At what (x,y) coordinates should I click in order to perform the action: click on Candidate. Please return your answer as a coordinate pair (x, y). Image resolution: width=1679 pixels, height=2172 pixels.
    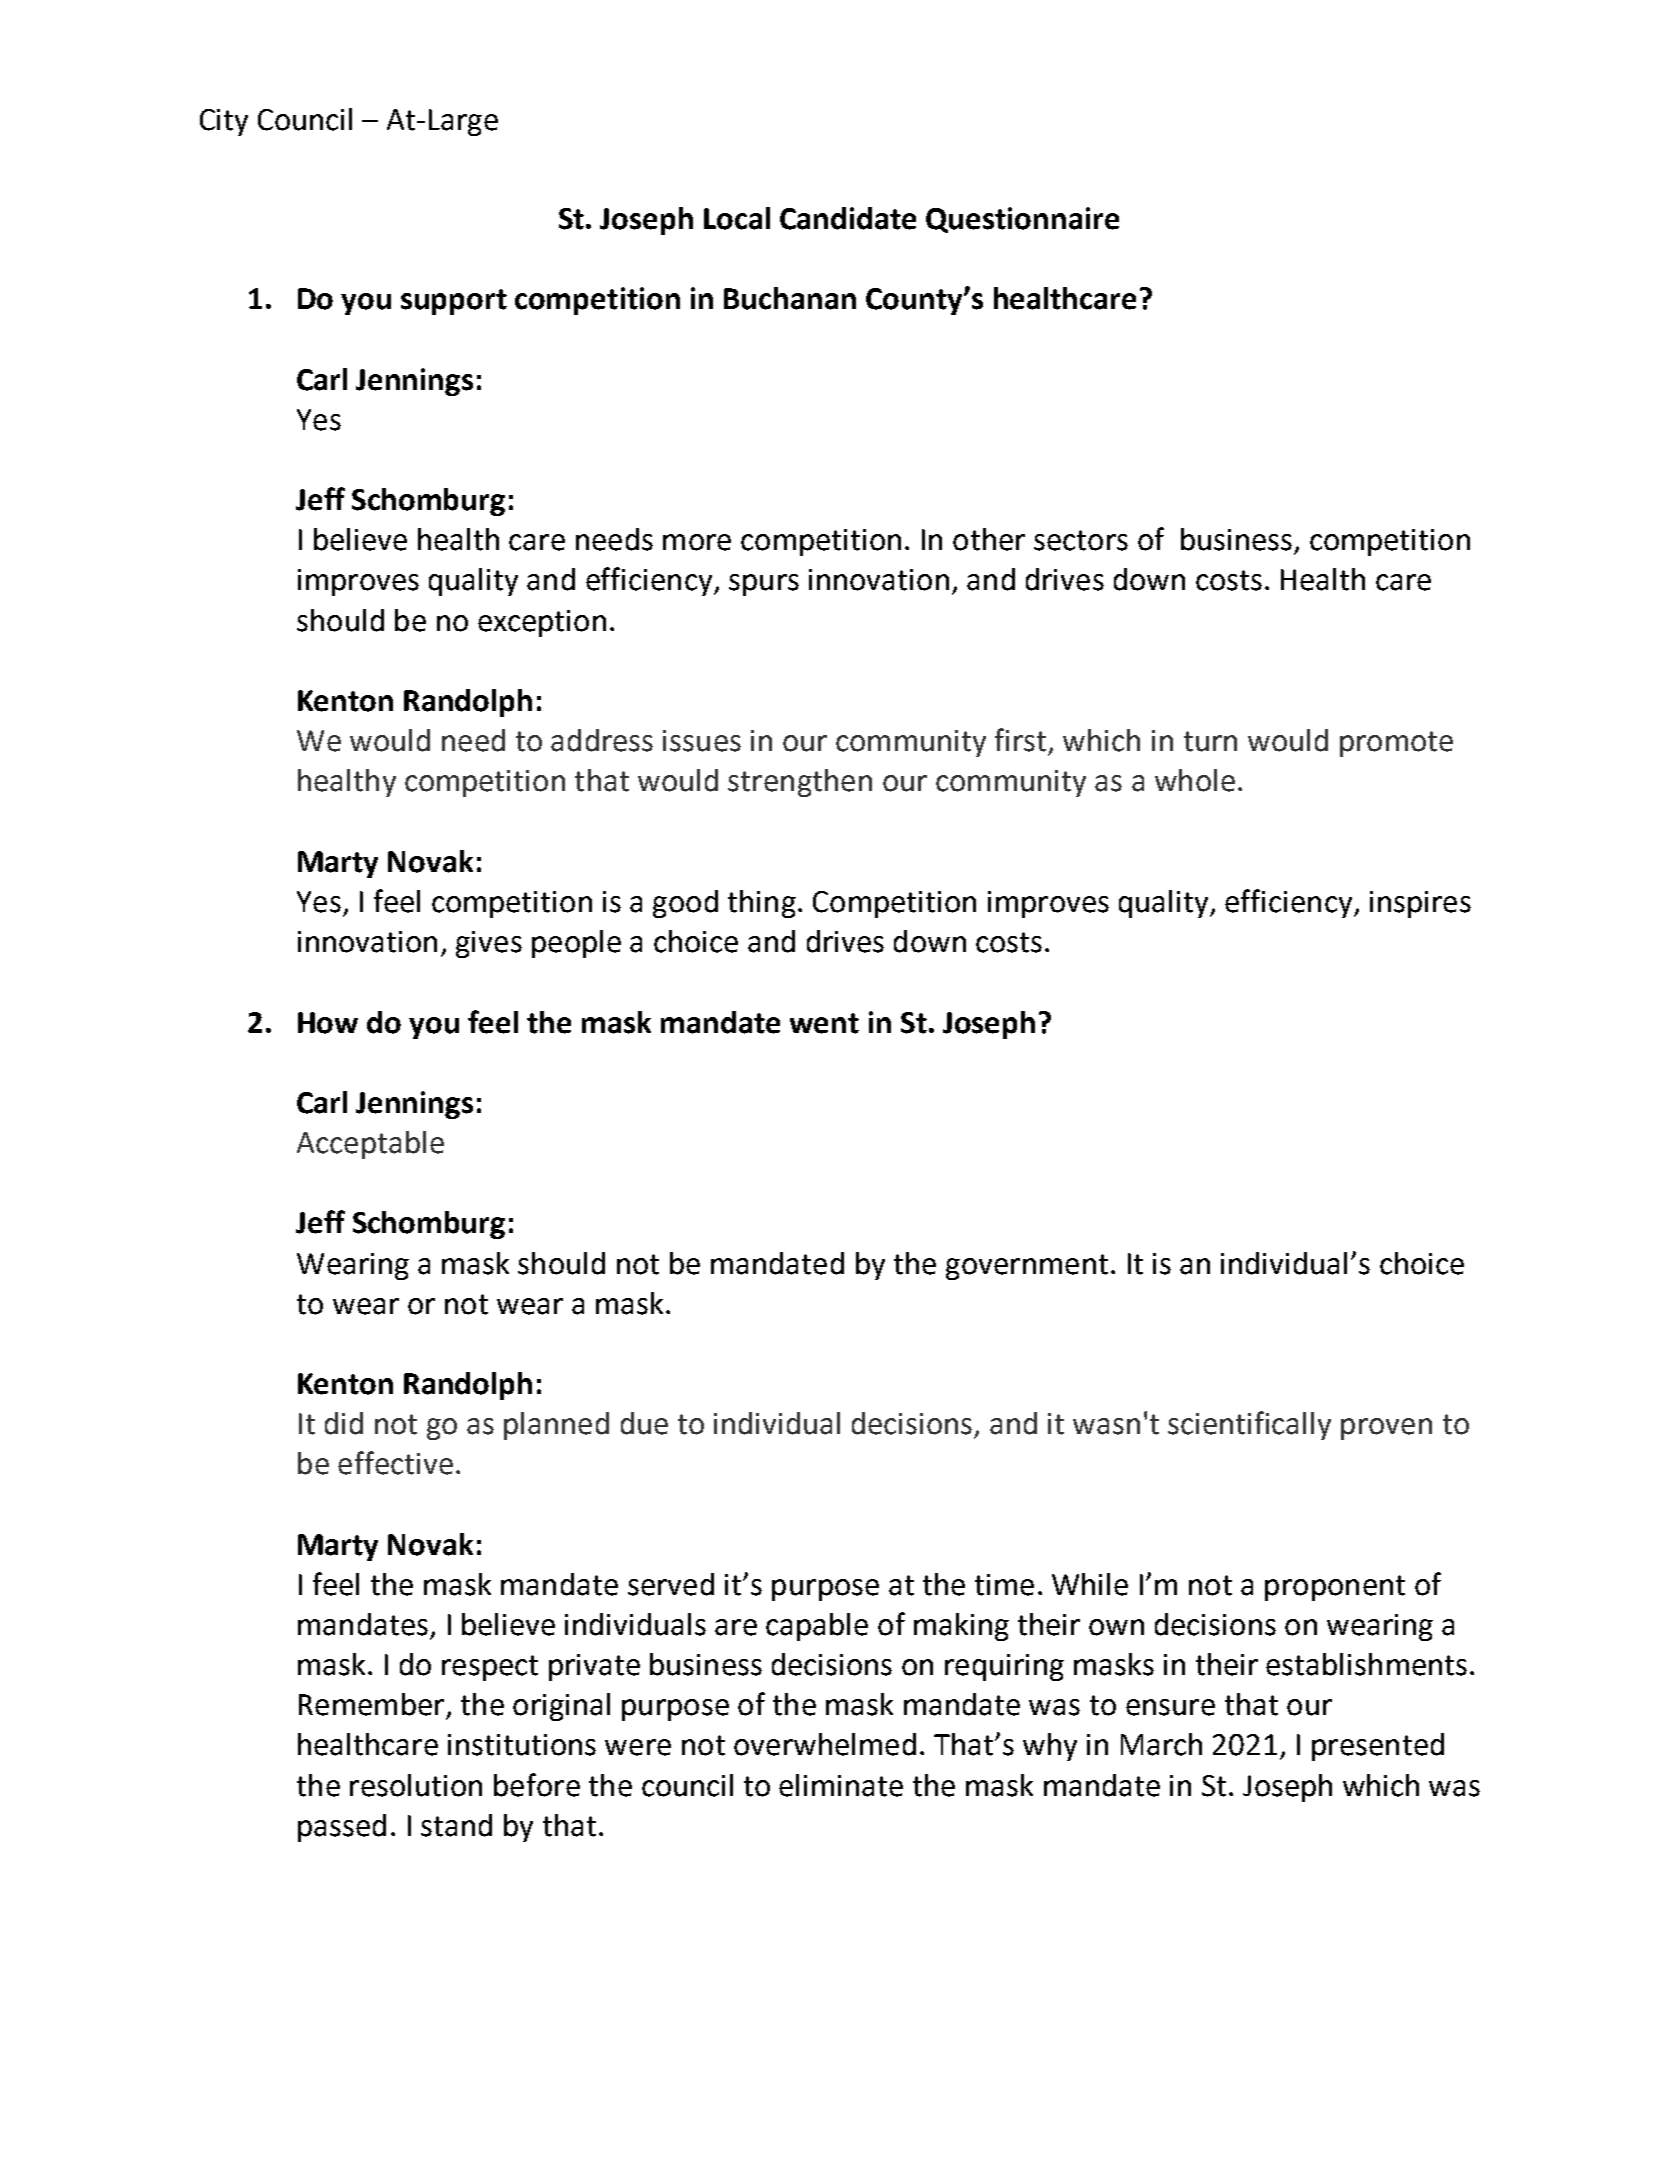
    Looking at the image, I should click on (848, 218).
